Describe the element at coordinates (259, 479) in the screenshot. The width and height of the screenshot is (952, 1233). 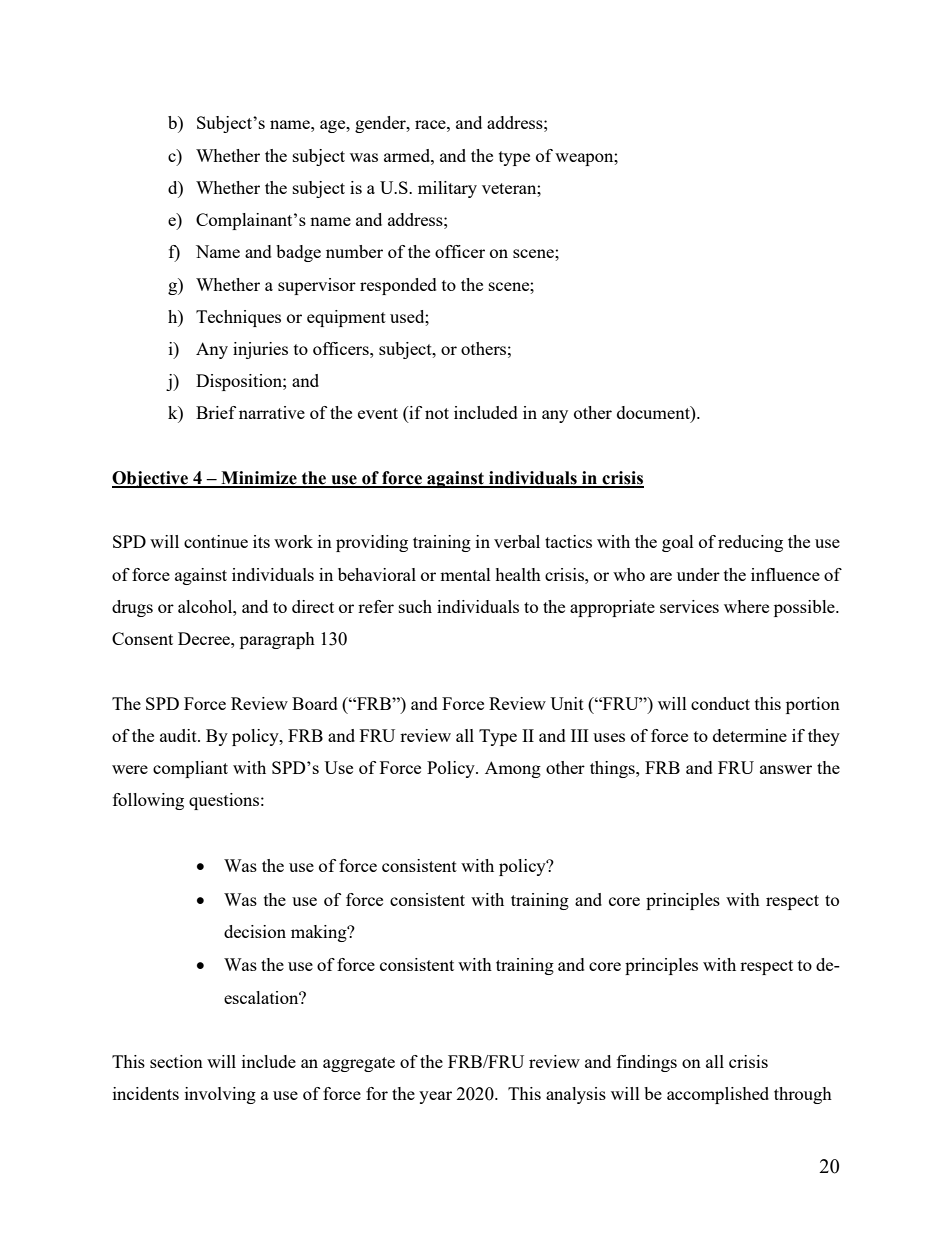
I see `Minimize` at that location.
